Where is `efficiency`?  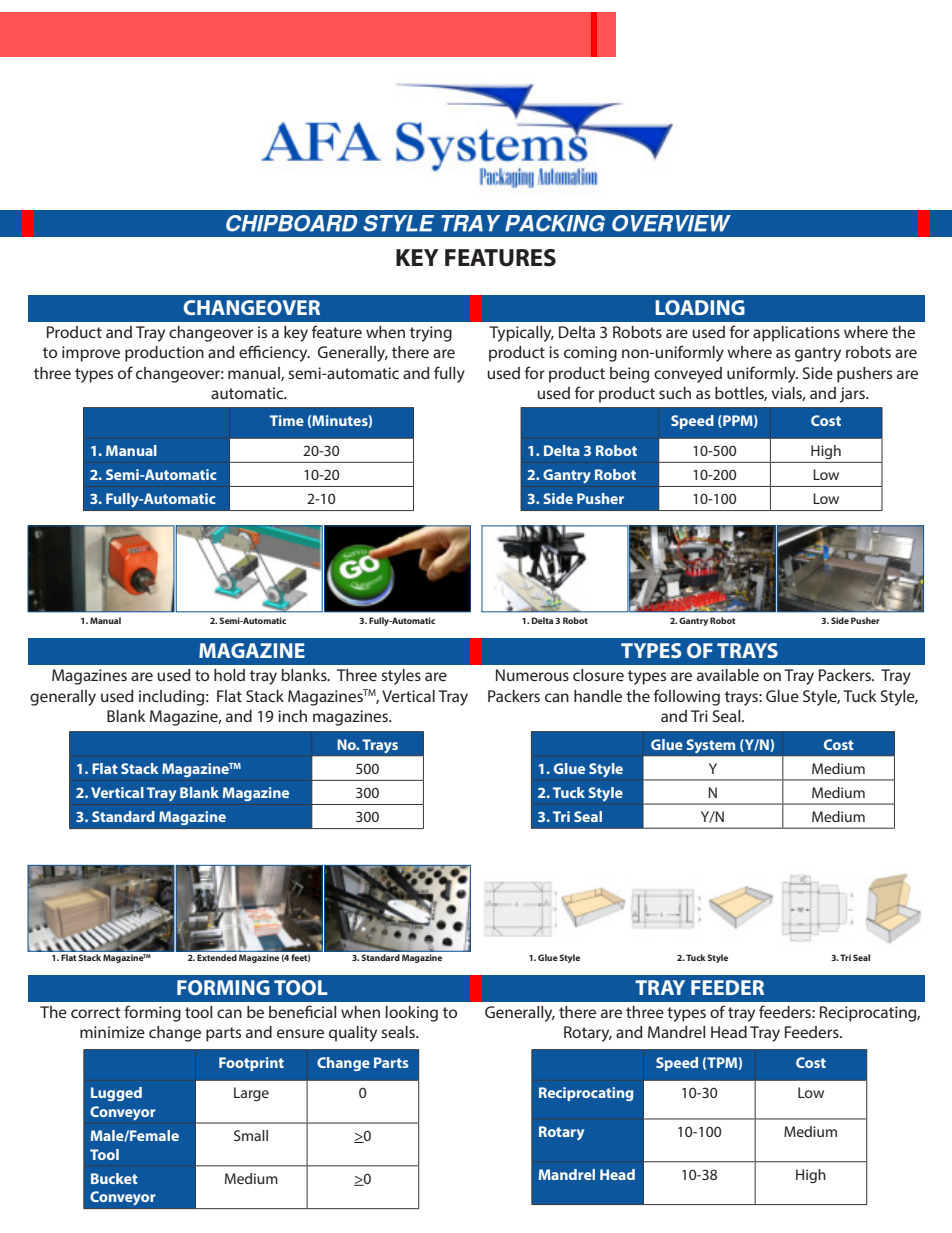 efficiency is located at coordinates (274, 353).
